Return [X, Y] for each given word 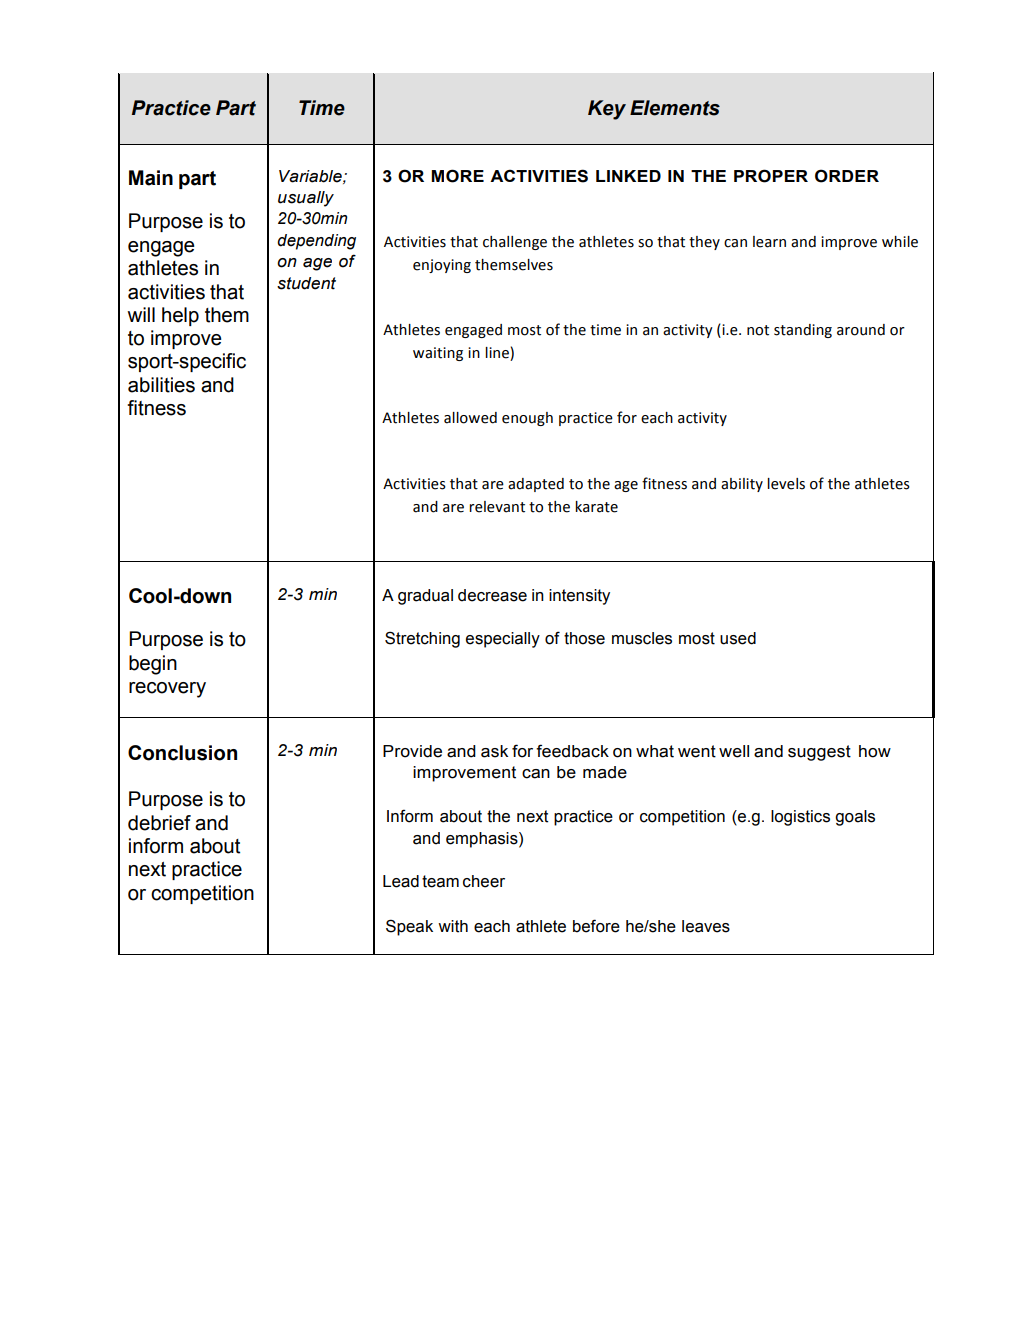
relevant [497, 507]
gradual [425, 597]
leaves [706, 926]
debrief [159, 823]
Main [151, 178]
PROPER [771, 176]
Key [607, 110]
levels [786, 484]
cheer [484, 881]
